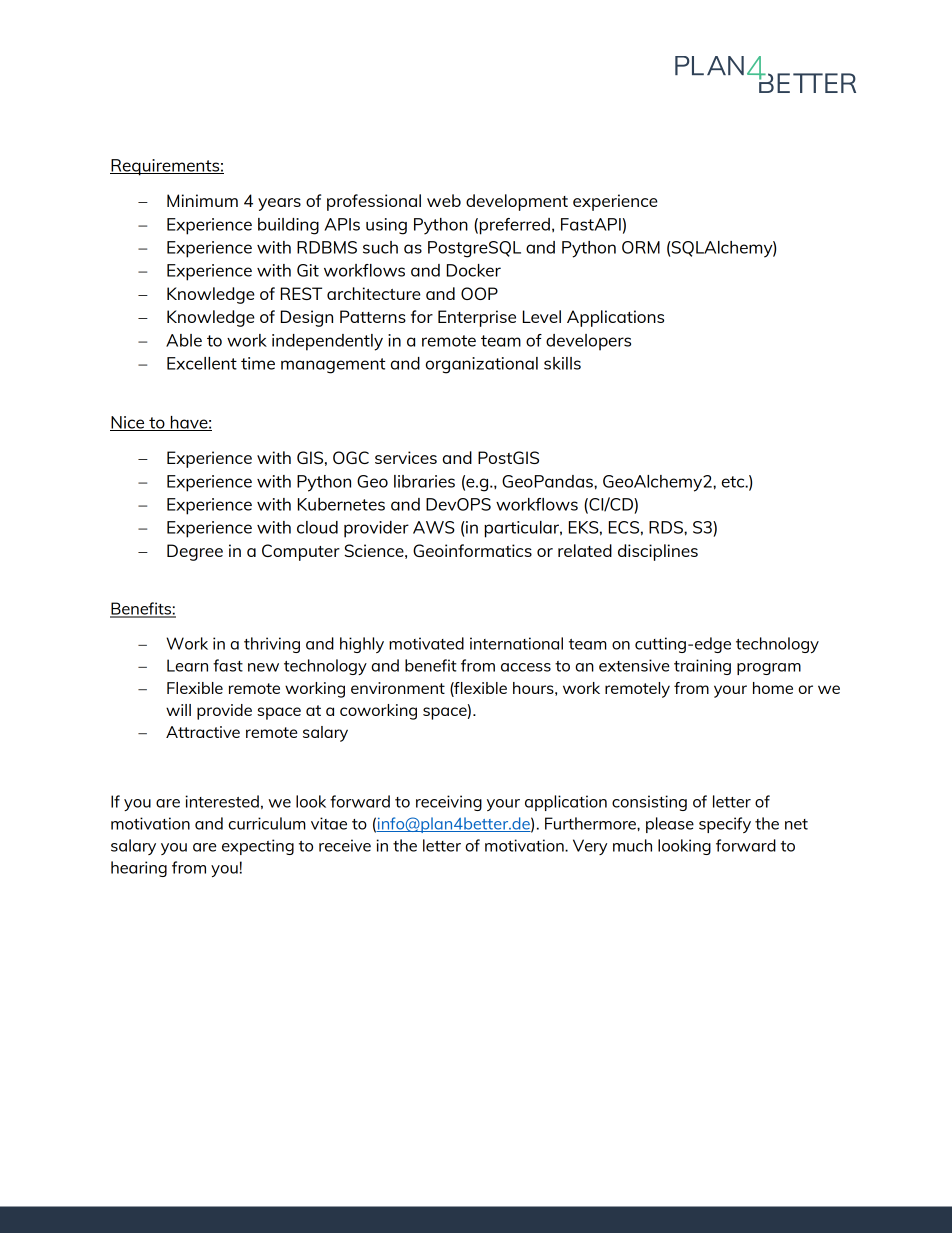 The image size is (952, 1233). I want to click on RDS, so click(667, 527).
